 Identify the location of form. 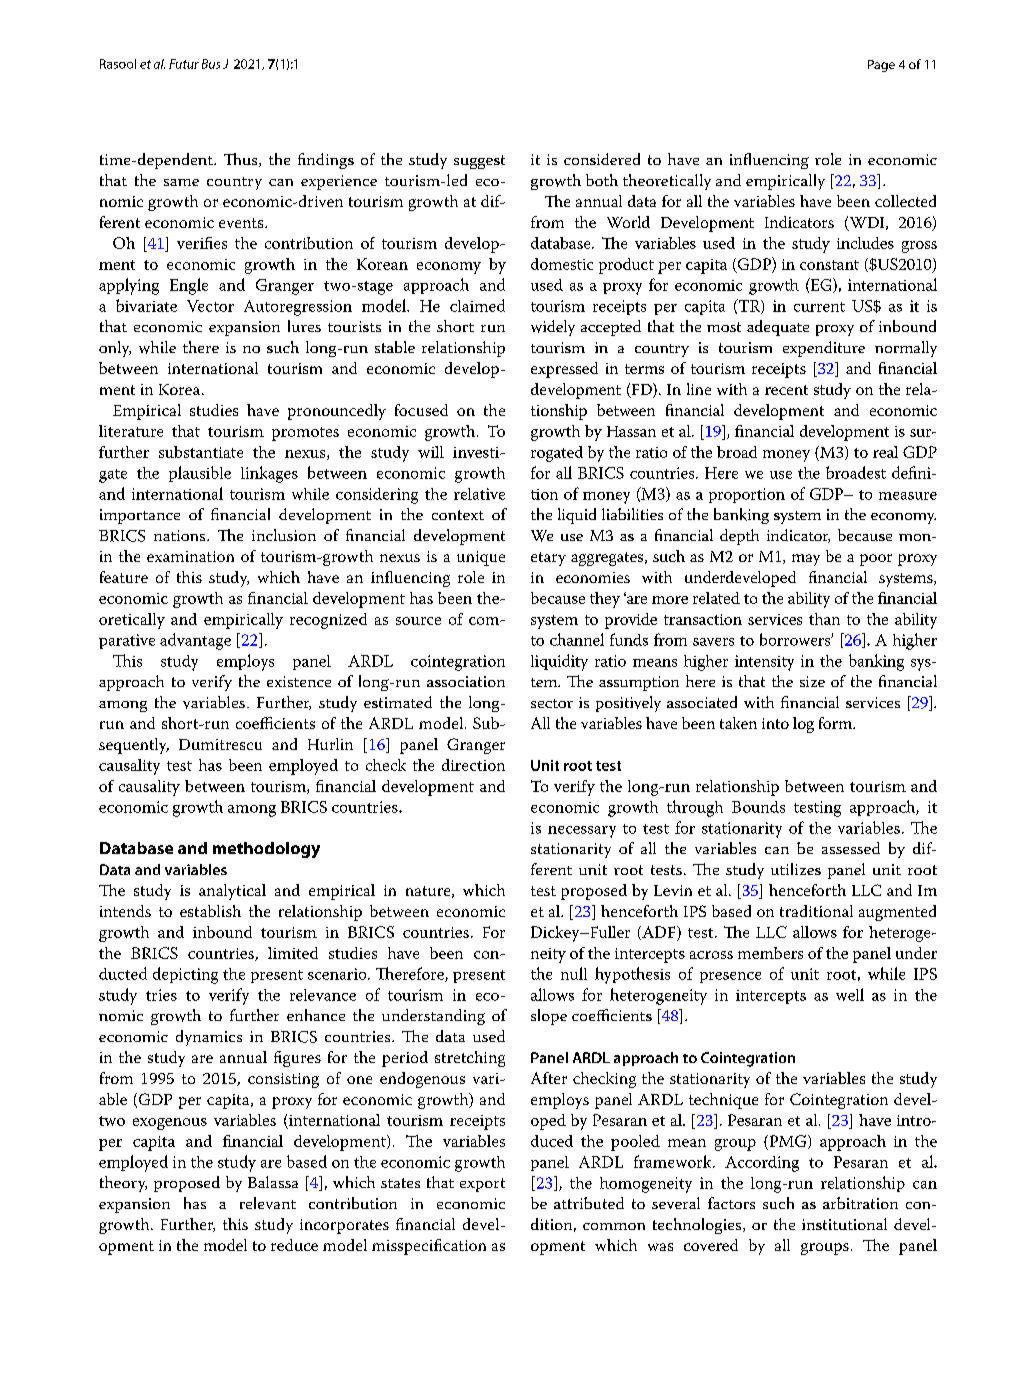
(837, 723).
